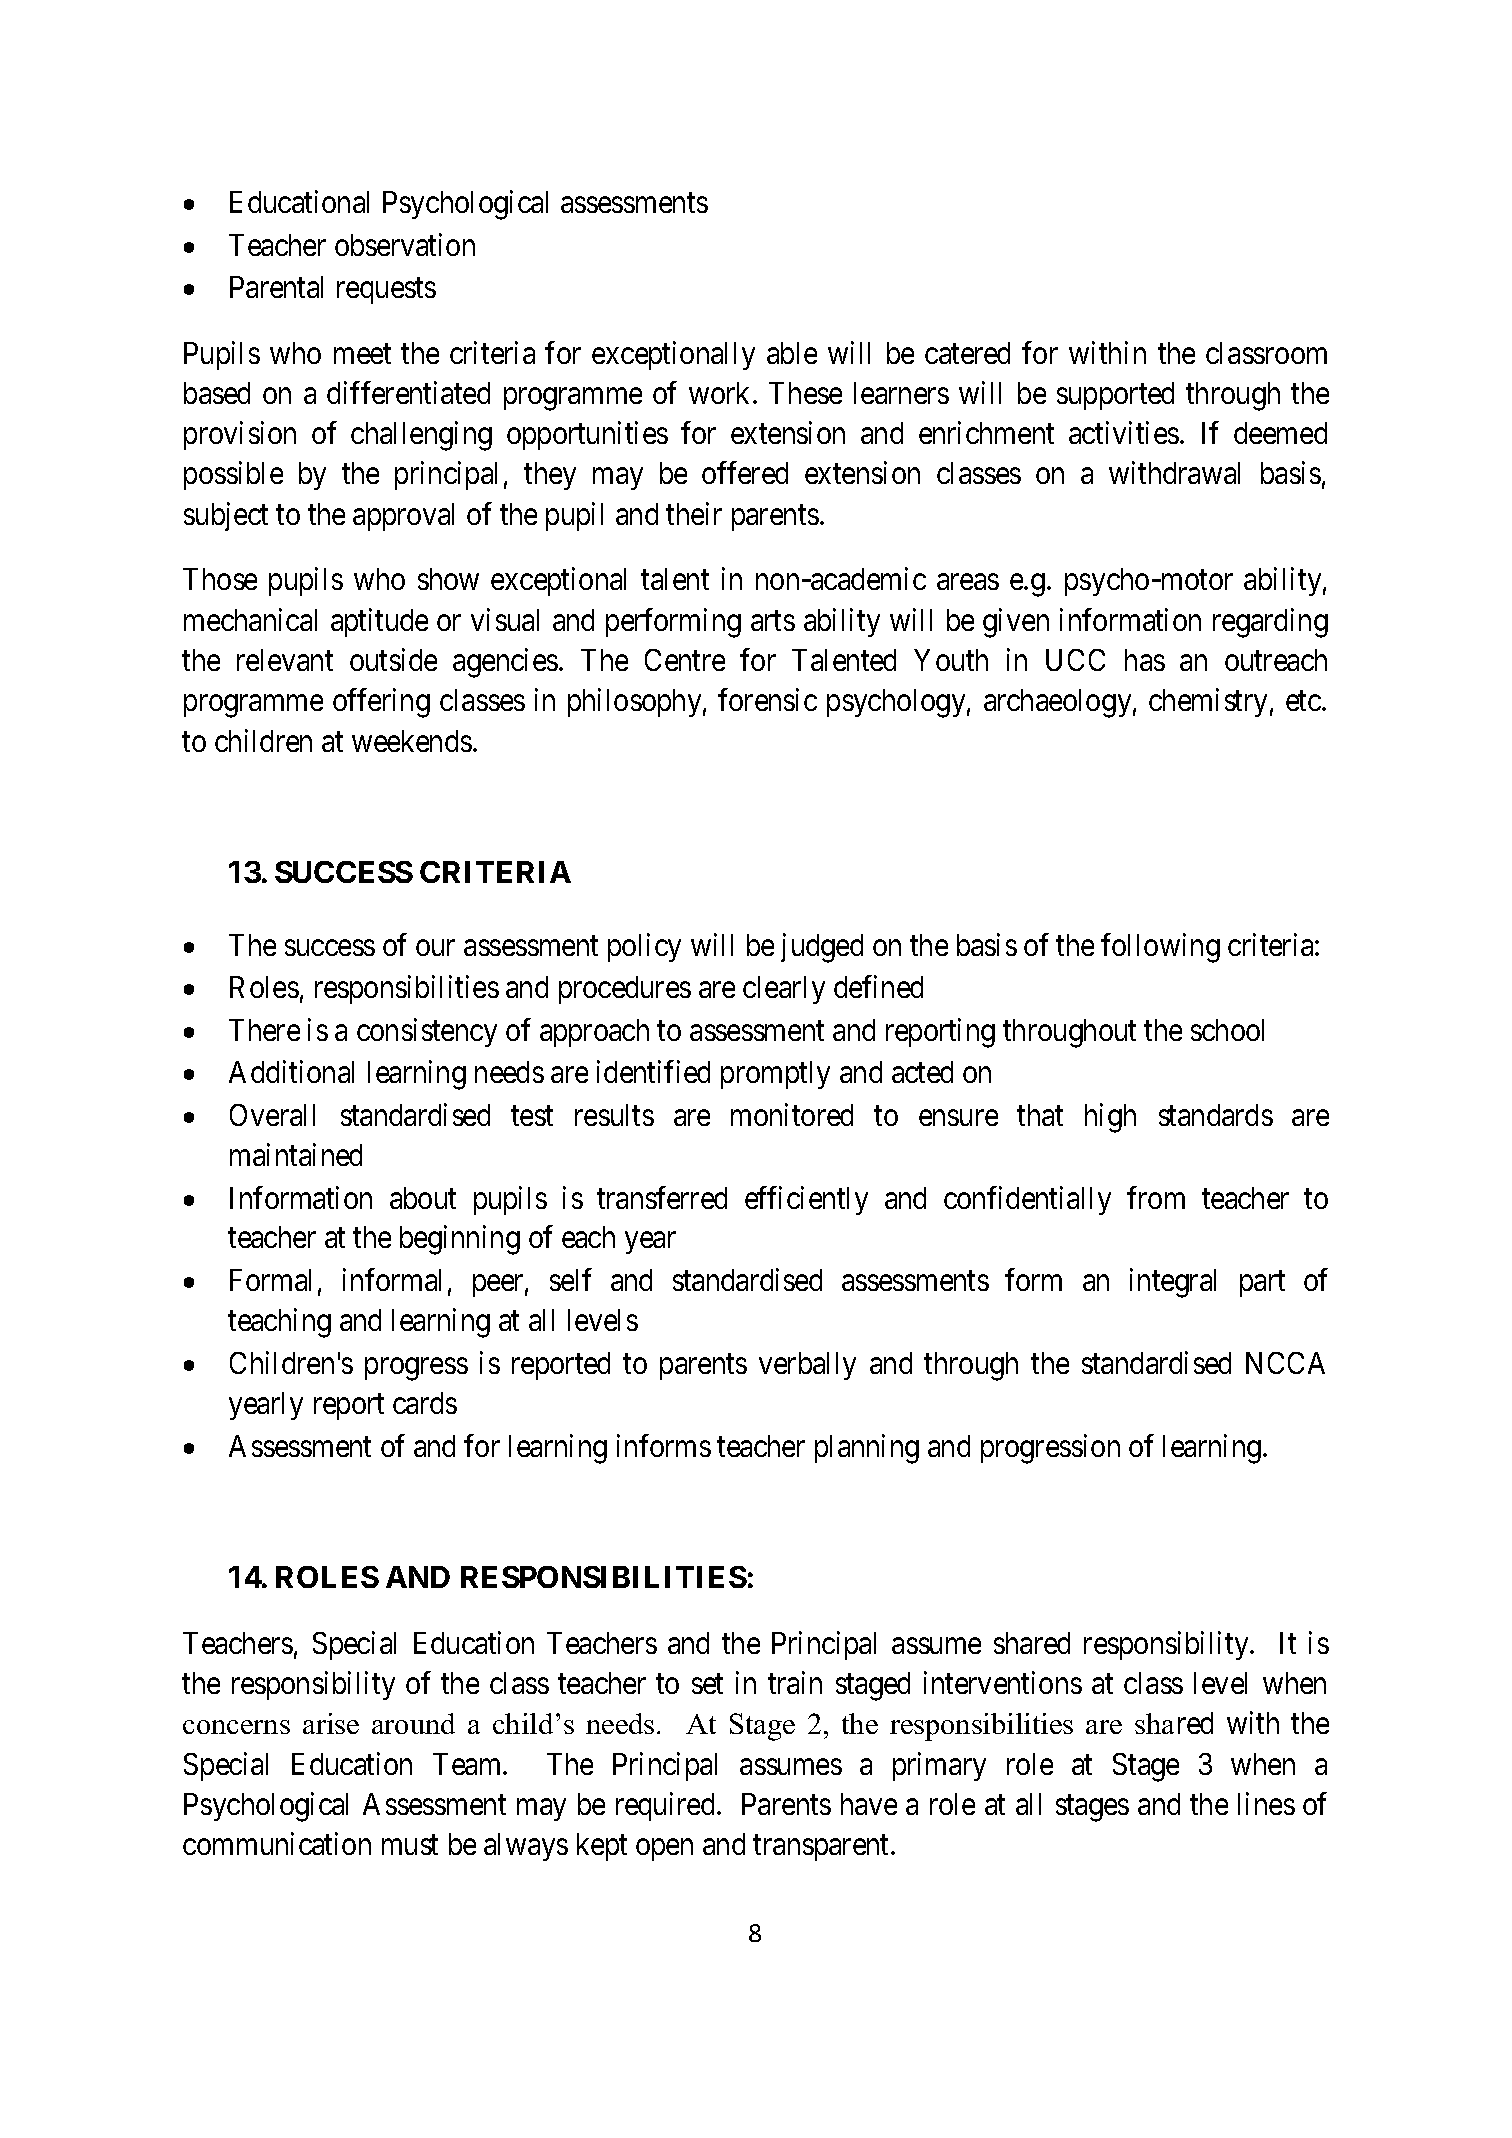 The image size is (1512, 2138). I want to click on verbally, so click(807, 1366).
